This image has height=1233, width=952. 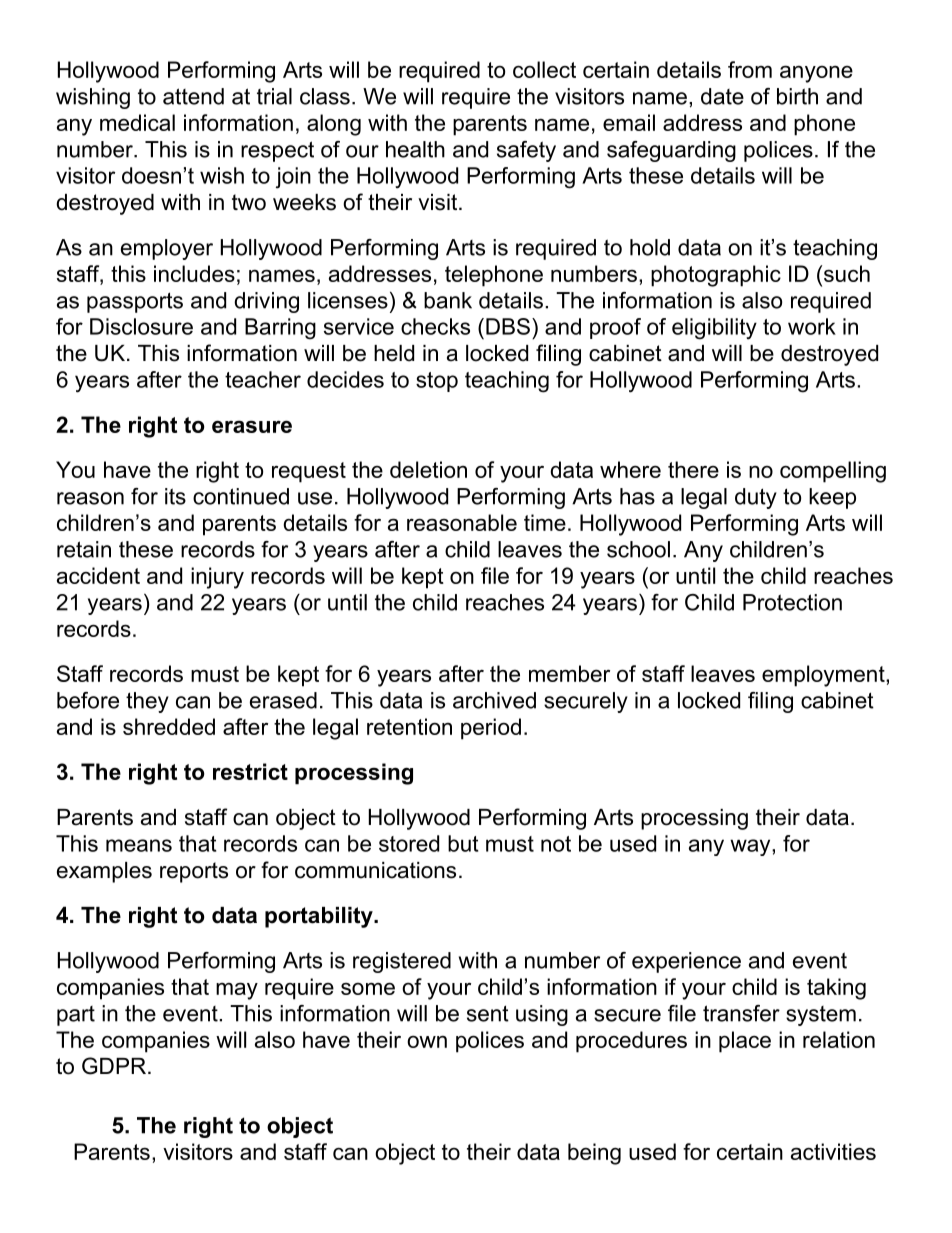 What do you see at coordinates (415, 149) in the image?
I see `health` at bounding box center [415, 149].
